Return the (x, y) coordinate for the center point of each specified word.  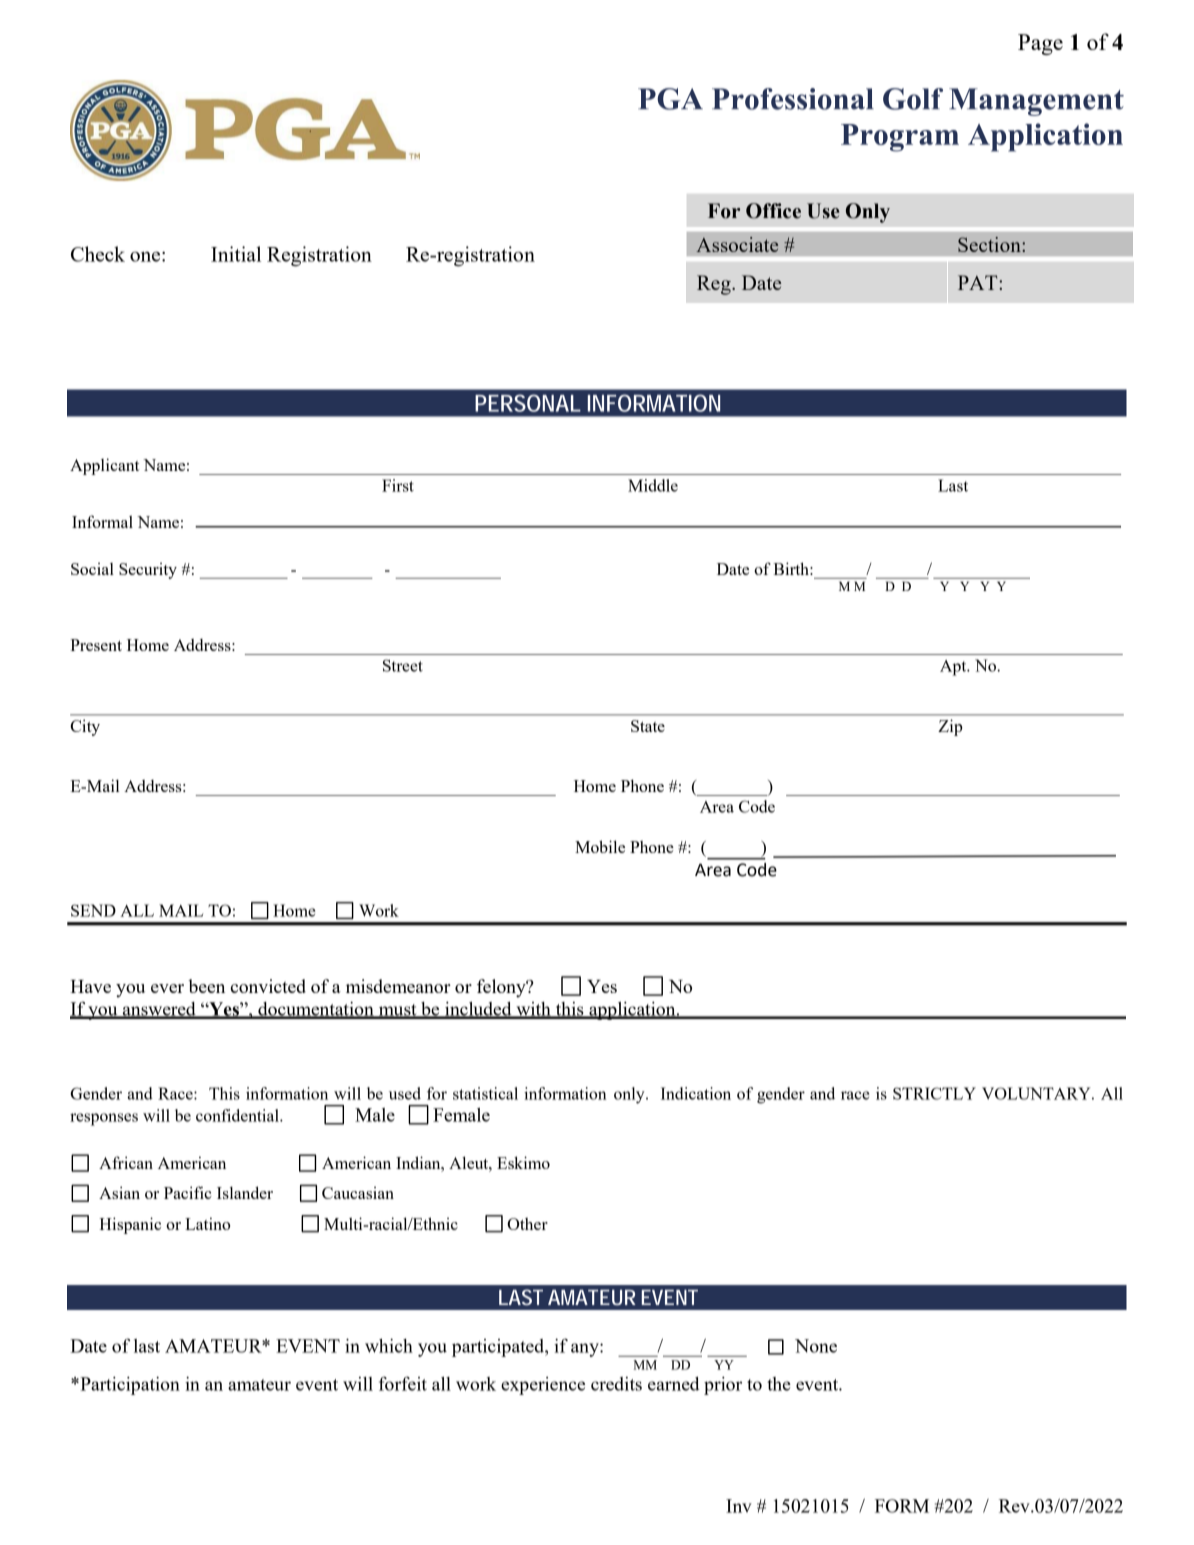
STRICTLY (934, 1093)
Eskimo (523, 1162)
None (816, 1346)
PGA (670, 99)
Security (148, 571)
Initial (236, 254)
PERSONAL (527, 403)
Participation (129, 1386)
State (648, 726)
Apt (954, 668)
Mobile (600, 846)
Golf (913, 99)
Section (990, 244)
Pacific (188, 1192)
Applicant (104, 466)
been (206, 986)
